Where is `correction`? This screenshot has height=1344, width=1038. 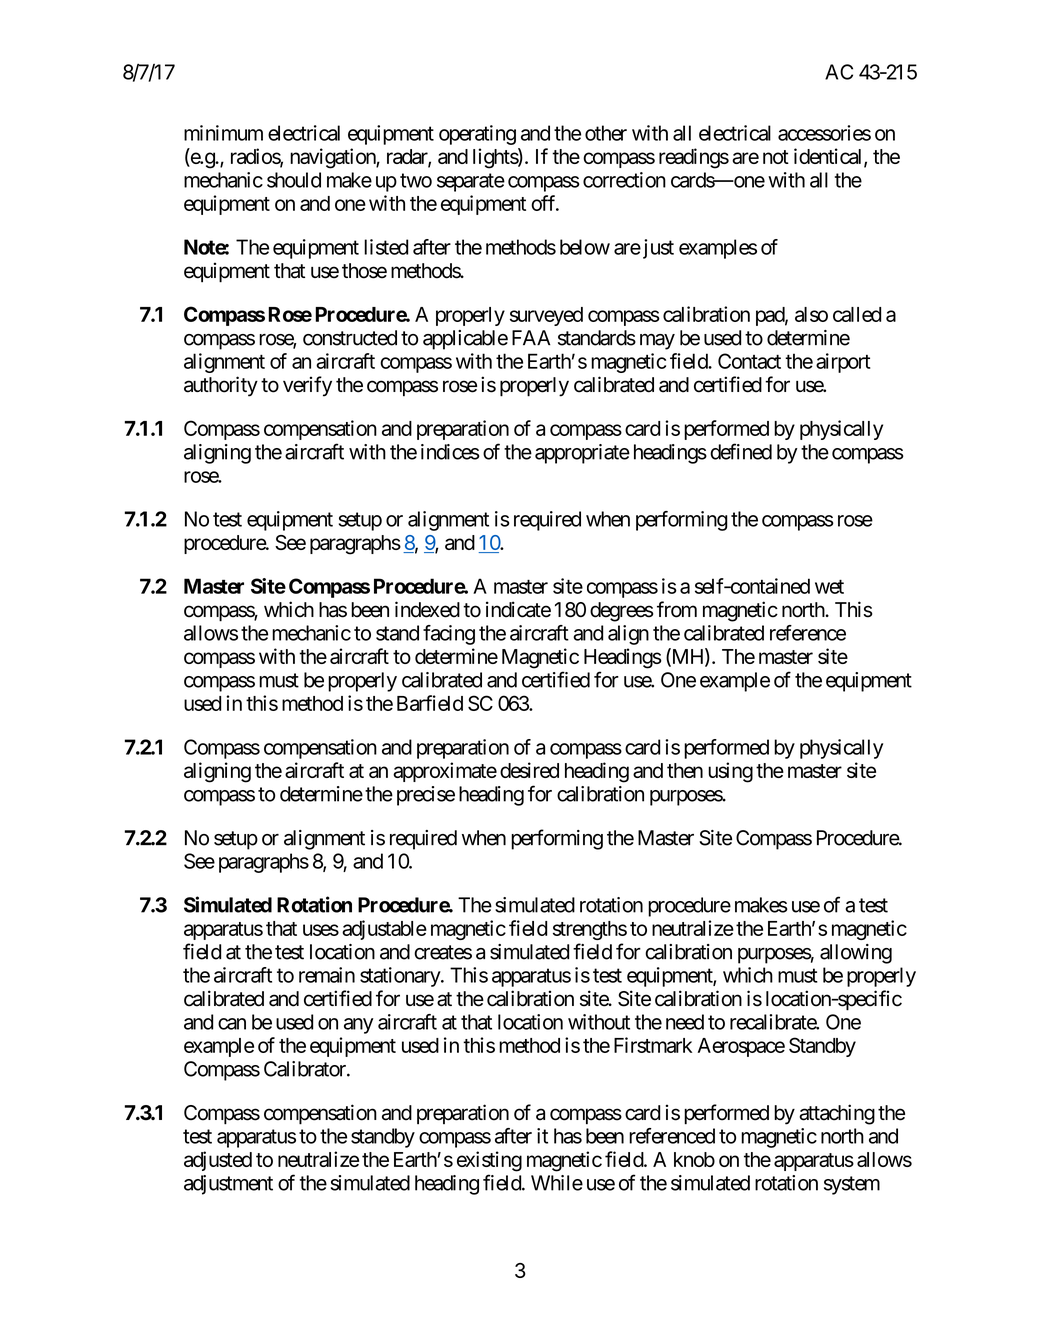 correction is located at coordinates (624, 180).
